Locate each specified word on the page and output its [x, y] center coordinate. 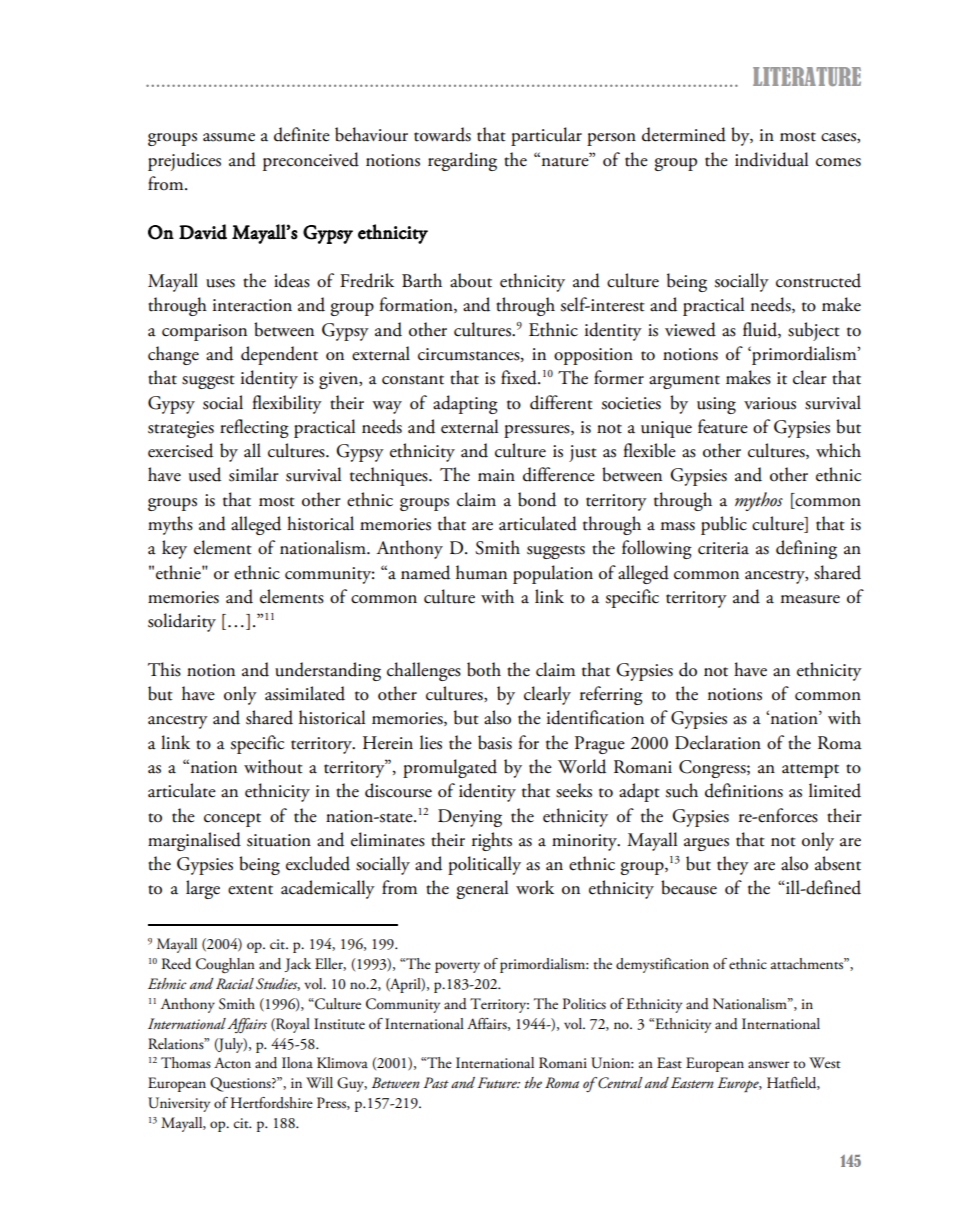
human [481, 572]
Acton [232, 1063]
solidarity [182, 622]
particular [546, 136]
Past [436, 1082]
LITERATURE [807, 76]
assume [229, 137]
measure [810, 599]
